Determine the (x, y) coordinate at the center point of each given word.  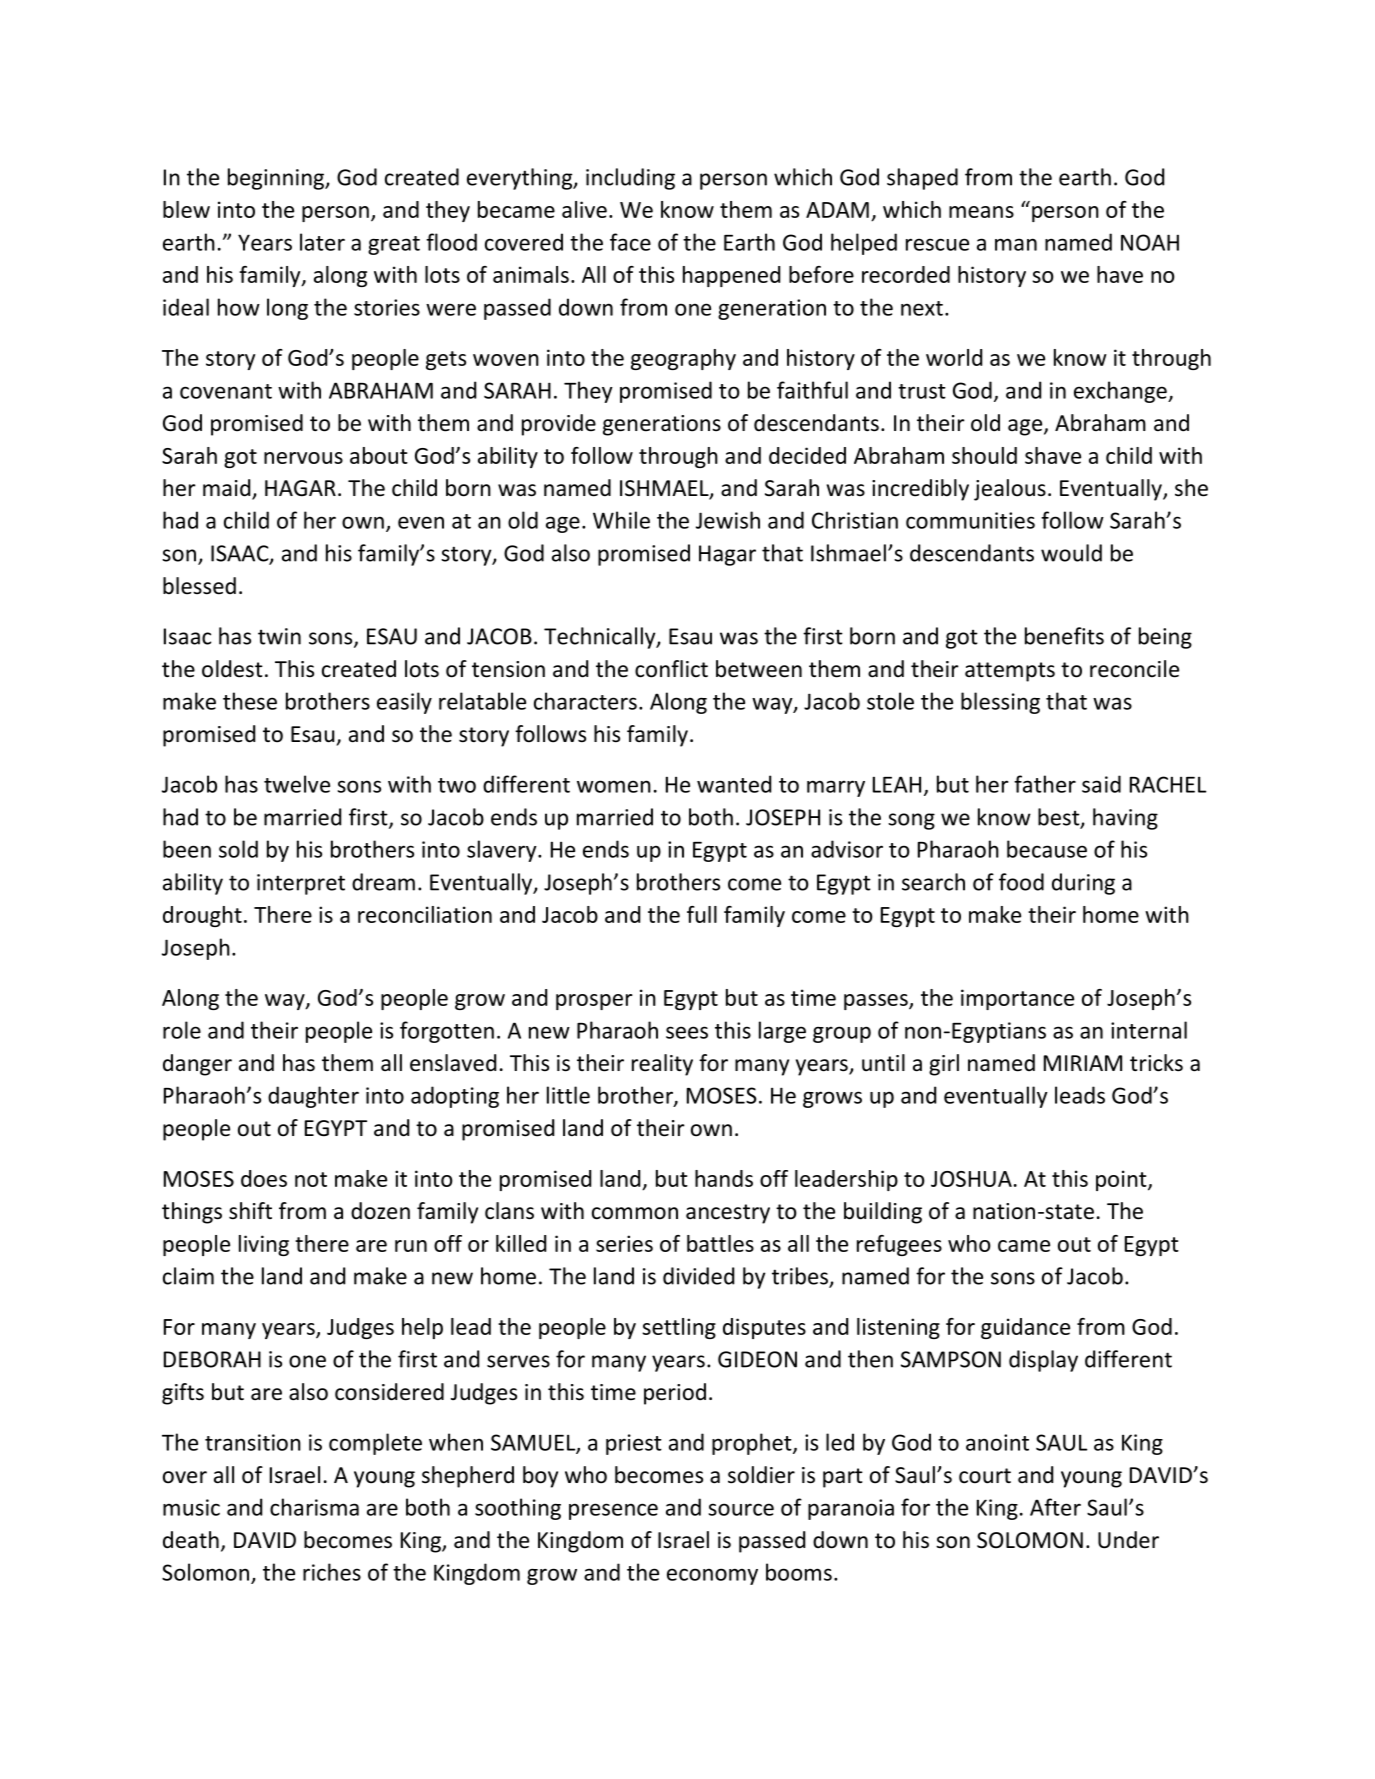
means (981, 212)
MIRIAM (1083, 1063)
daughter (313, 1097)
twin (279, 636)
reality (662, 1065)
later (322, 242)
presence (613, 1511)
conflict (671, 669)
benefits (1064, 636)
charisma (314, 1507)
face (630, 242)
